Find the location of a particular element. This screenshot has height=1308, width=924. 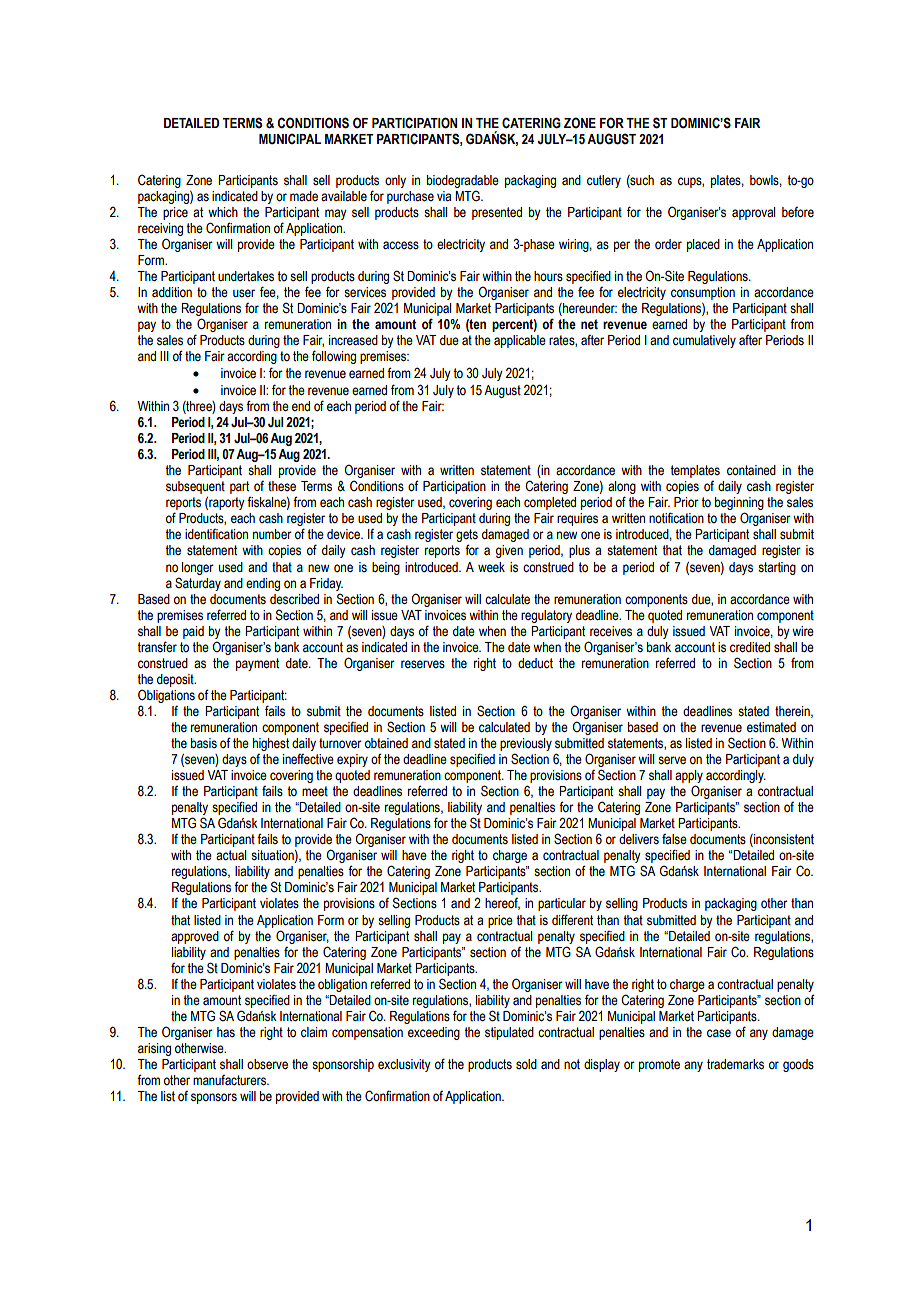

beginning is located at coordinates (739, 505).
